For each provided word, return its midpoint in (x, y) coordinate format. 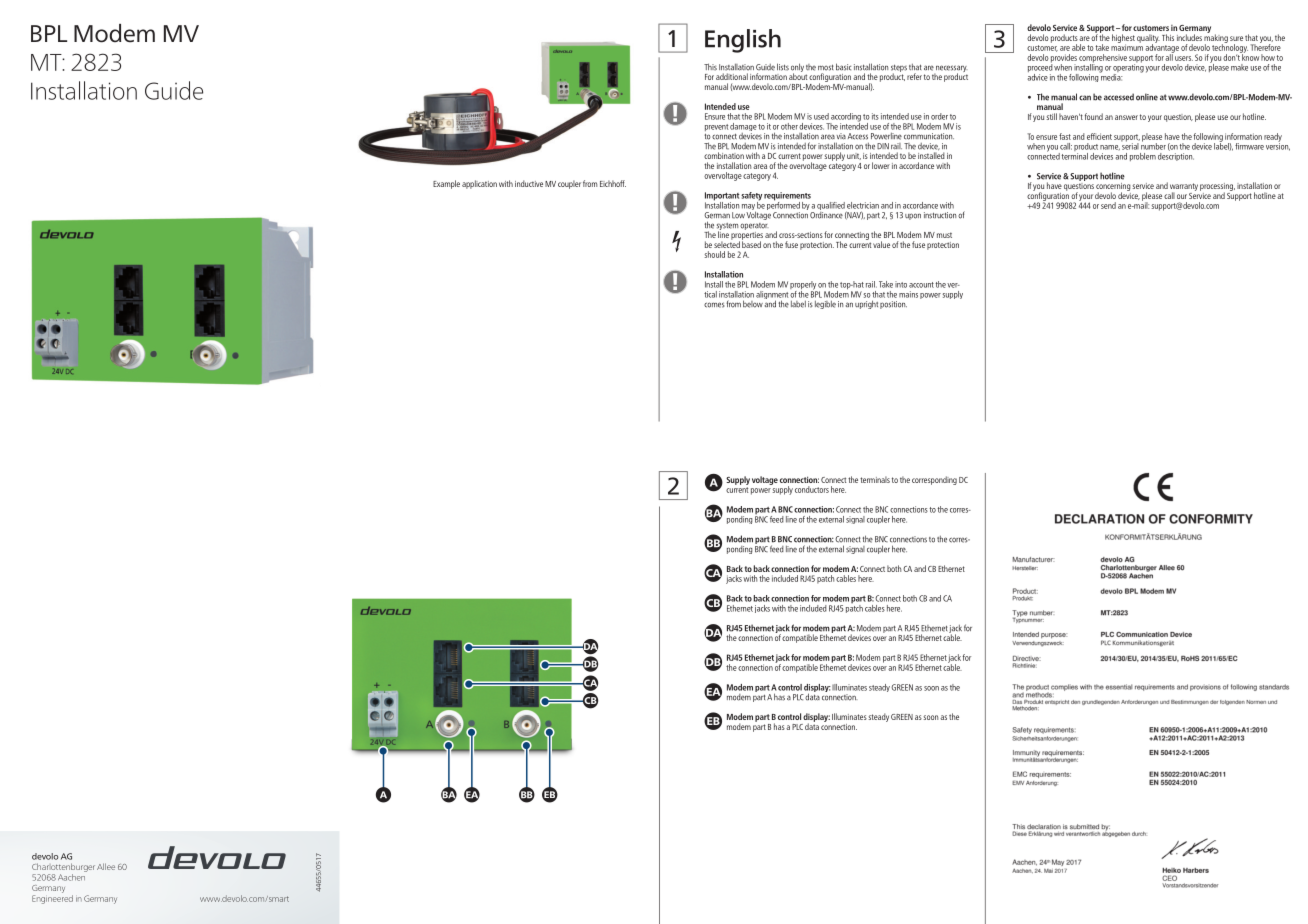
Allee (106, 866)
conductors (812, 489)
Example (446, 184)
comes (714, 305)
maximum (1127, 46)
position (893, 305)
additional (732, 76)
